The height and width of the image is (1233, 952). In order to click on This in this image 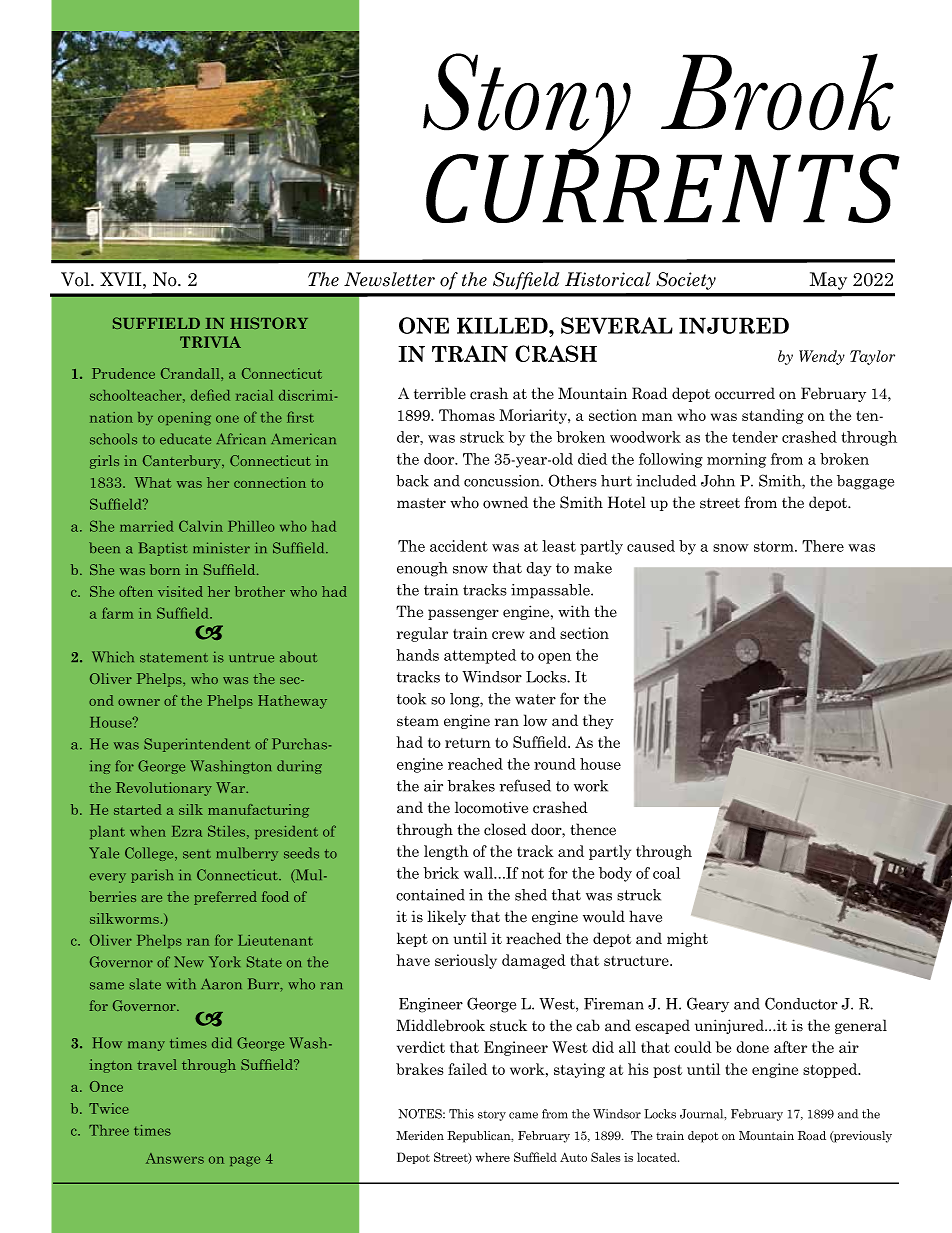, I will do `click(461, 1114)`.
